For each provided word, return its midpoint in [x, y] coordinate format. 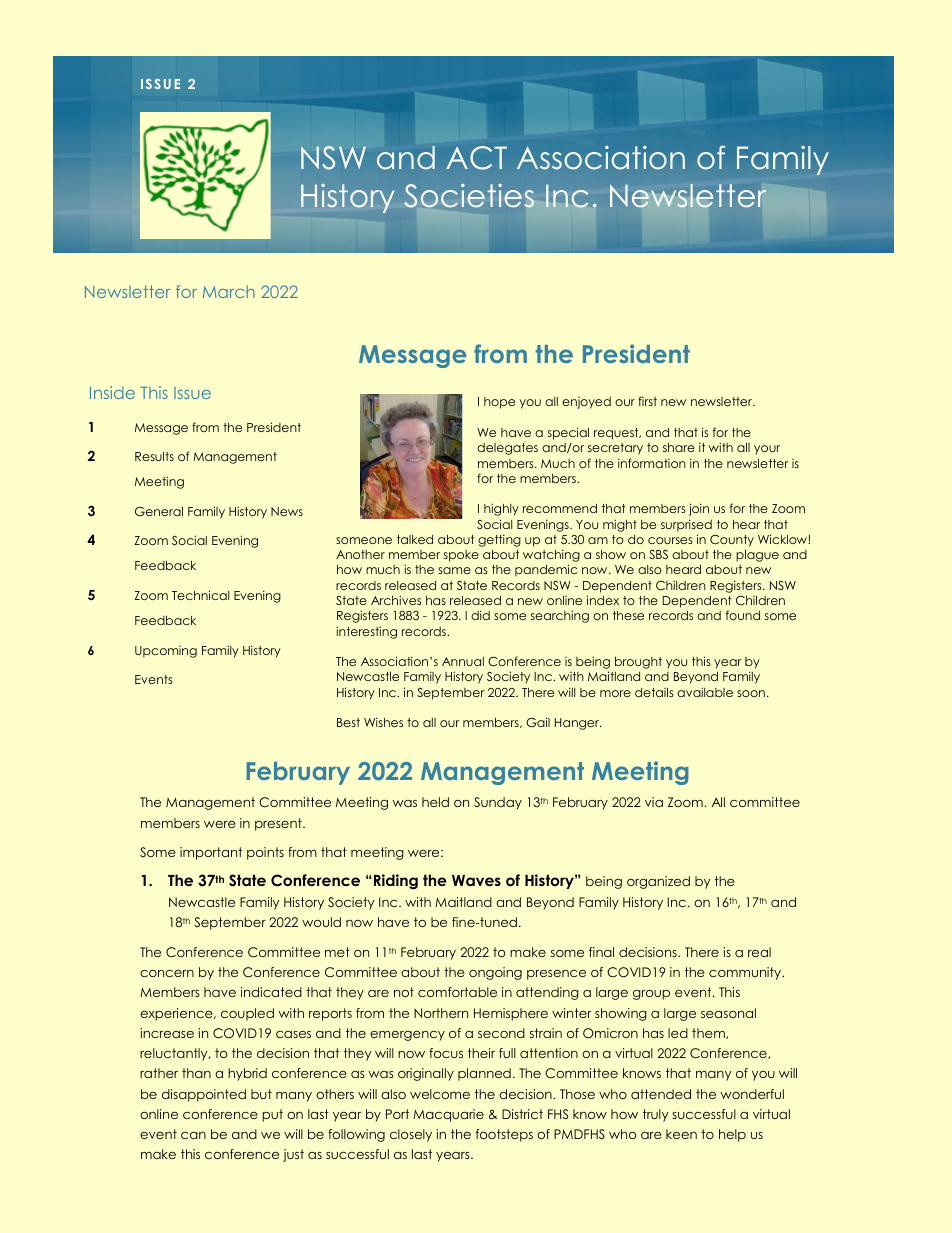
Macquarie [449, 1115]
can [193, 1135]
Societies [469, 196]
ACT [476, 158]
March [229, 291]
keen [681, 1134]
